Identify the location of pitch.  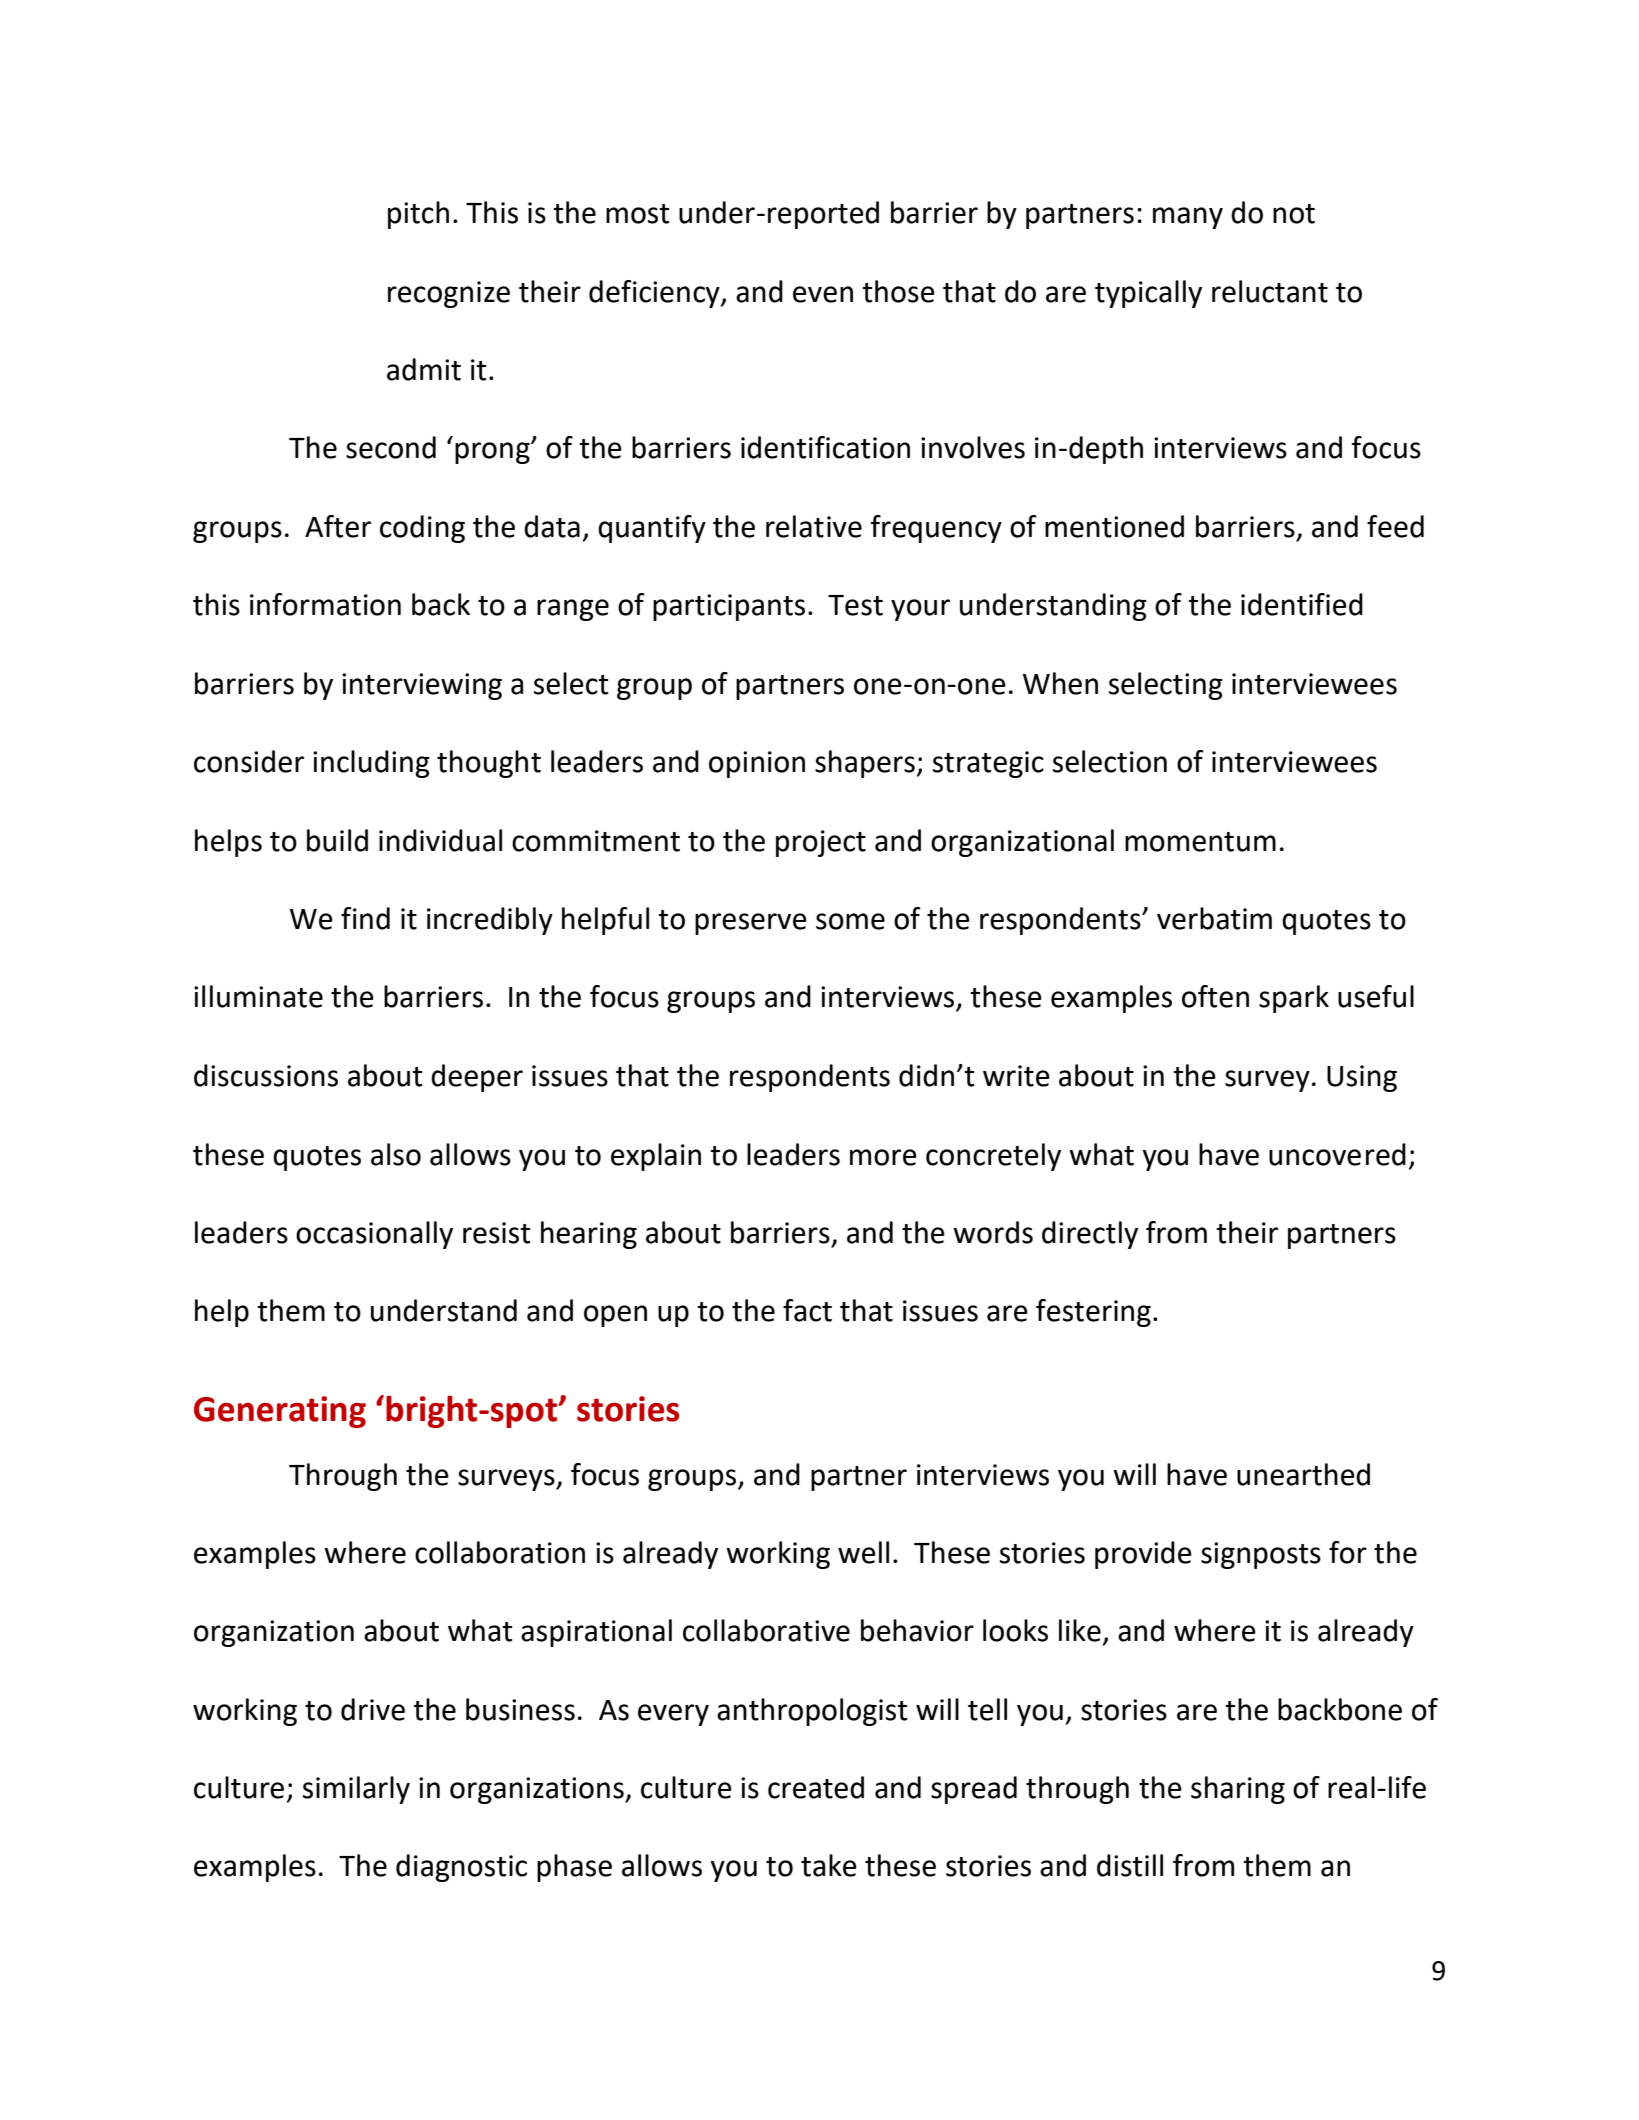
(418, 215).
